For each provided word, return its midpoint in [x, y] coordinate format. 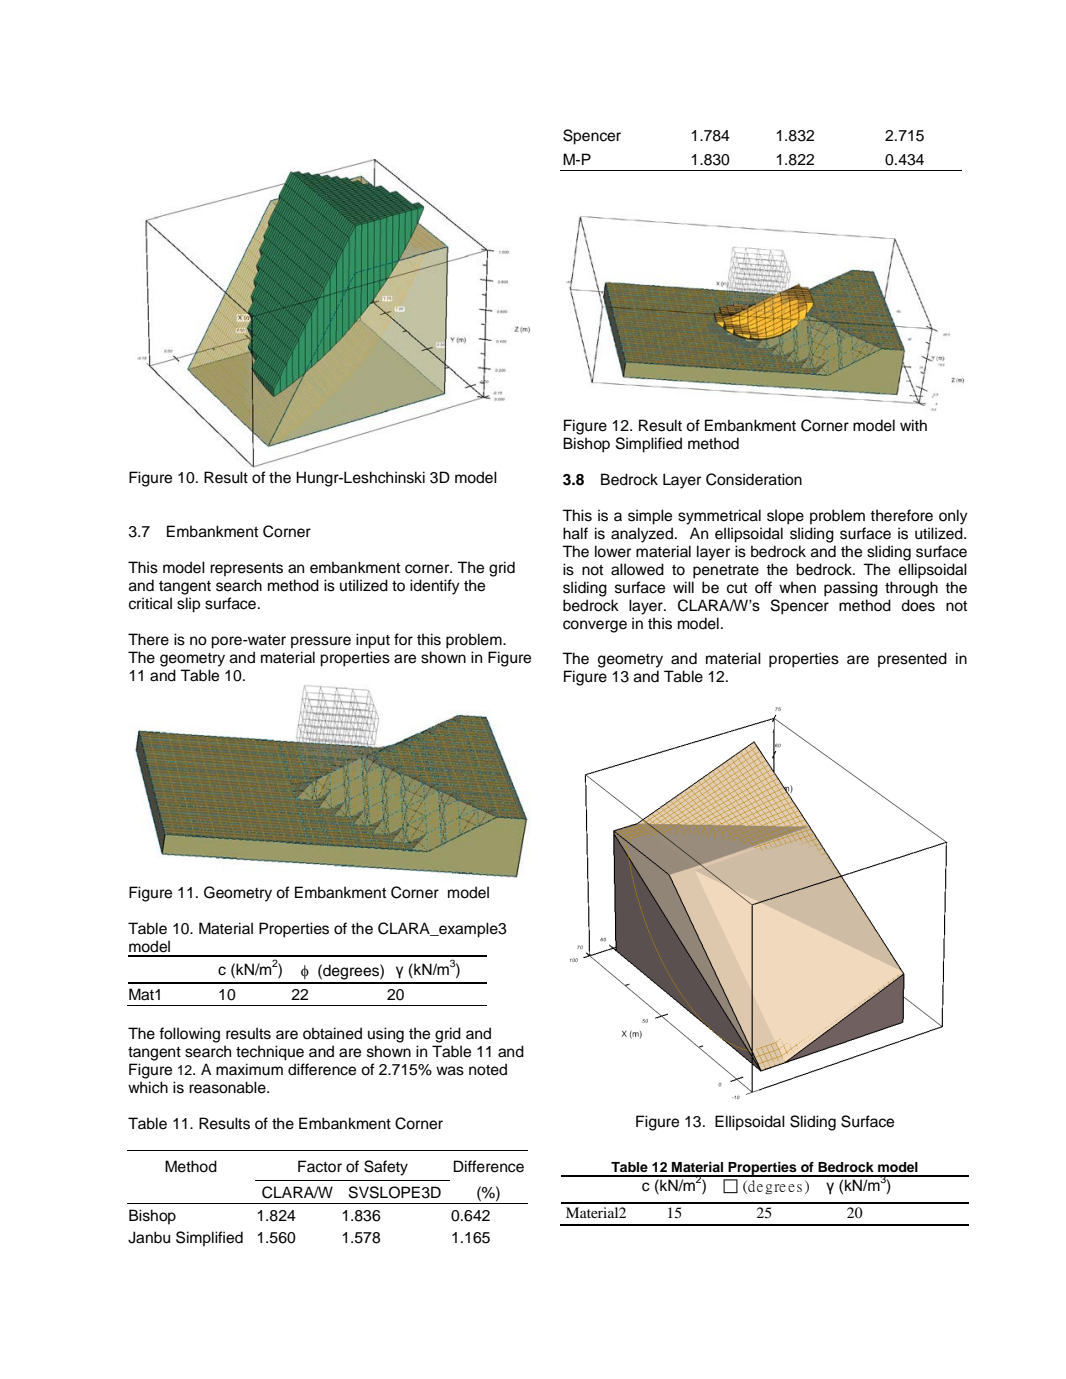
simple [650, 517]
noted [488, 1069]
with [913, 425]
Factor [320, 1166]
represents [246, 570]
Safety [386, 1168]
